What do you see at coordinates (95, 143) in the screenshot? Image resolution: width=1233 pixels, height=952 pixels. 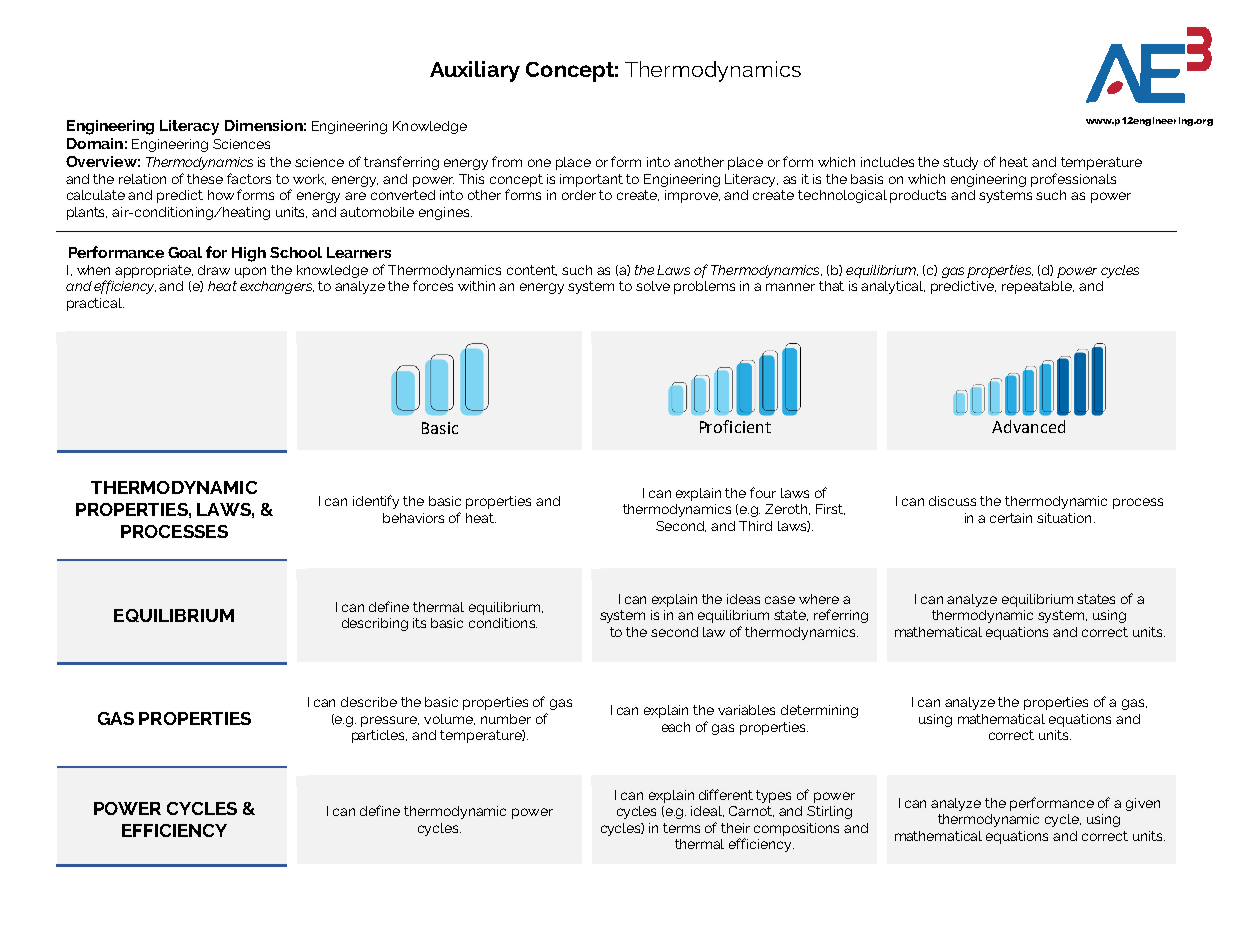 I see `Domain` at bounding box center [95, 143].
